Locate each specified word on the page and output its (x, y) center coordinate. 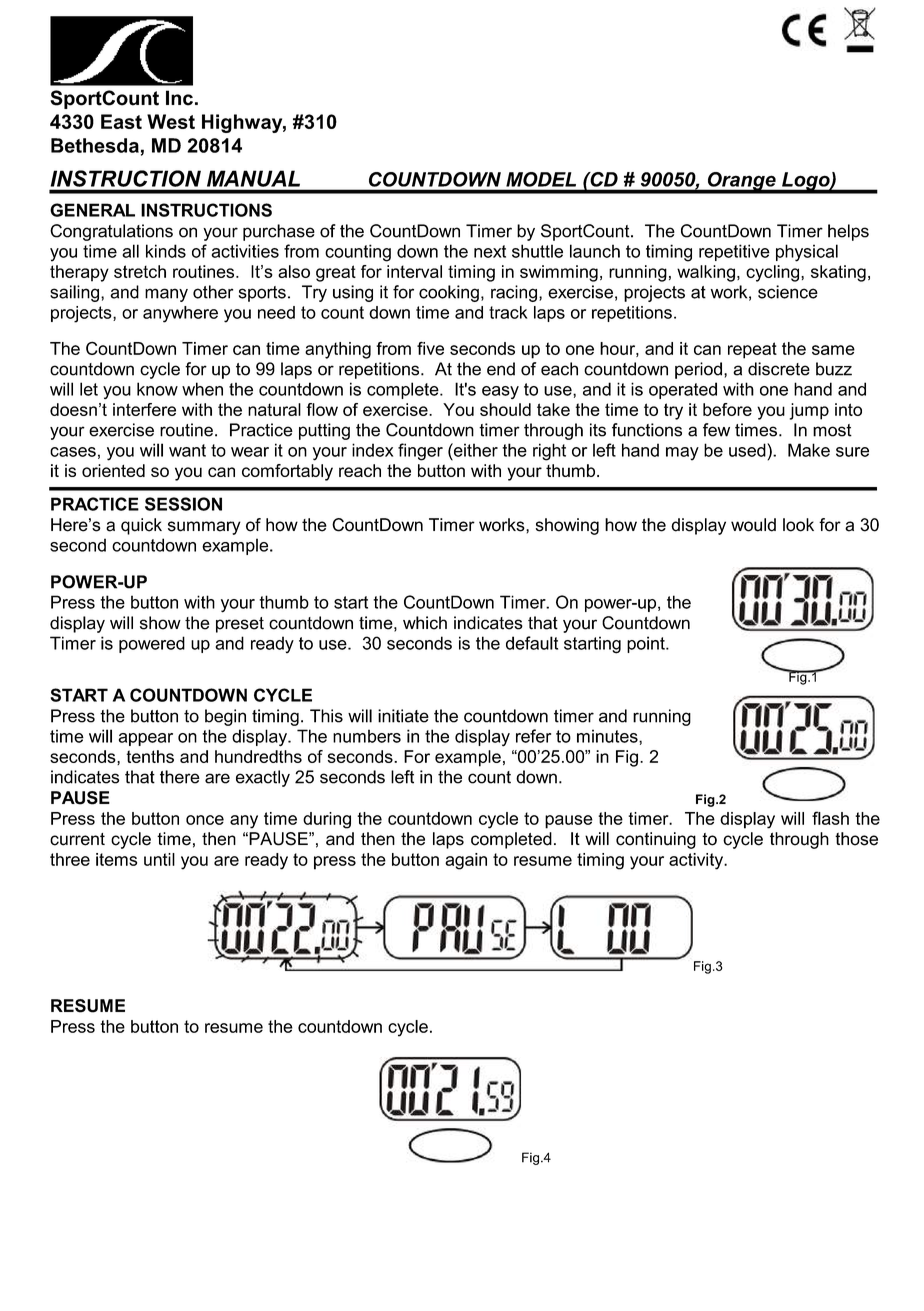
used (748, 450)
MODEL (541, 179)
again (466, 861)
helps (848, 232)
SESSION (183, 504)
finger (420, 452)
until (159, 859)
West (171, 121)
